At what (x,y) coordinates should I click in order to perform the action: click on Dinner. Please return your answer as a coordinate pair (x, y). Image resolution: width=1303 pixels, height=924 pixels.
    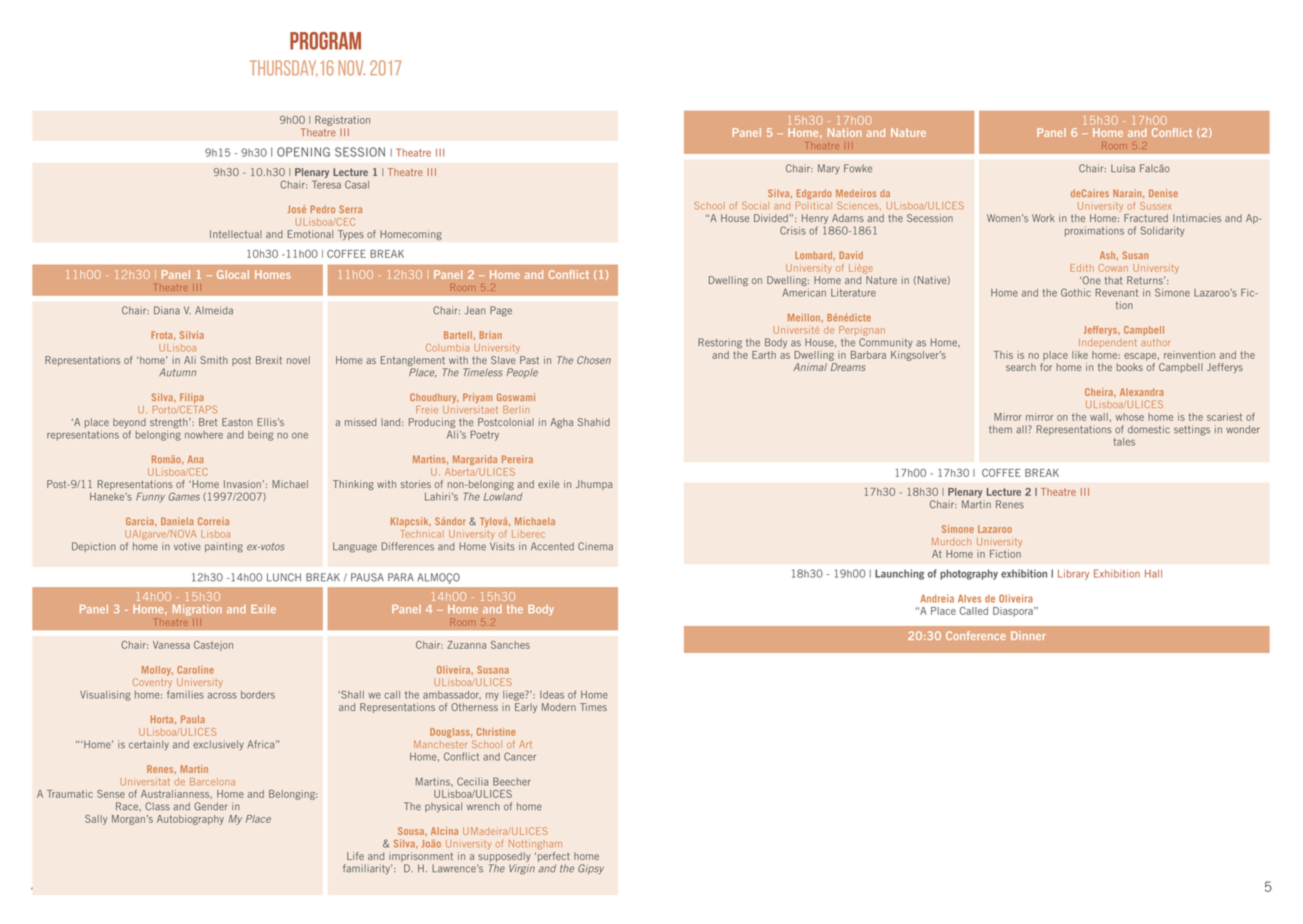
    Looking at the image, I should click on (1028, 635).
